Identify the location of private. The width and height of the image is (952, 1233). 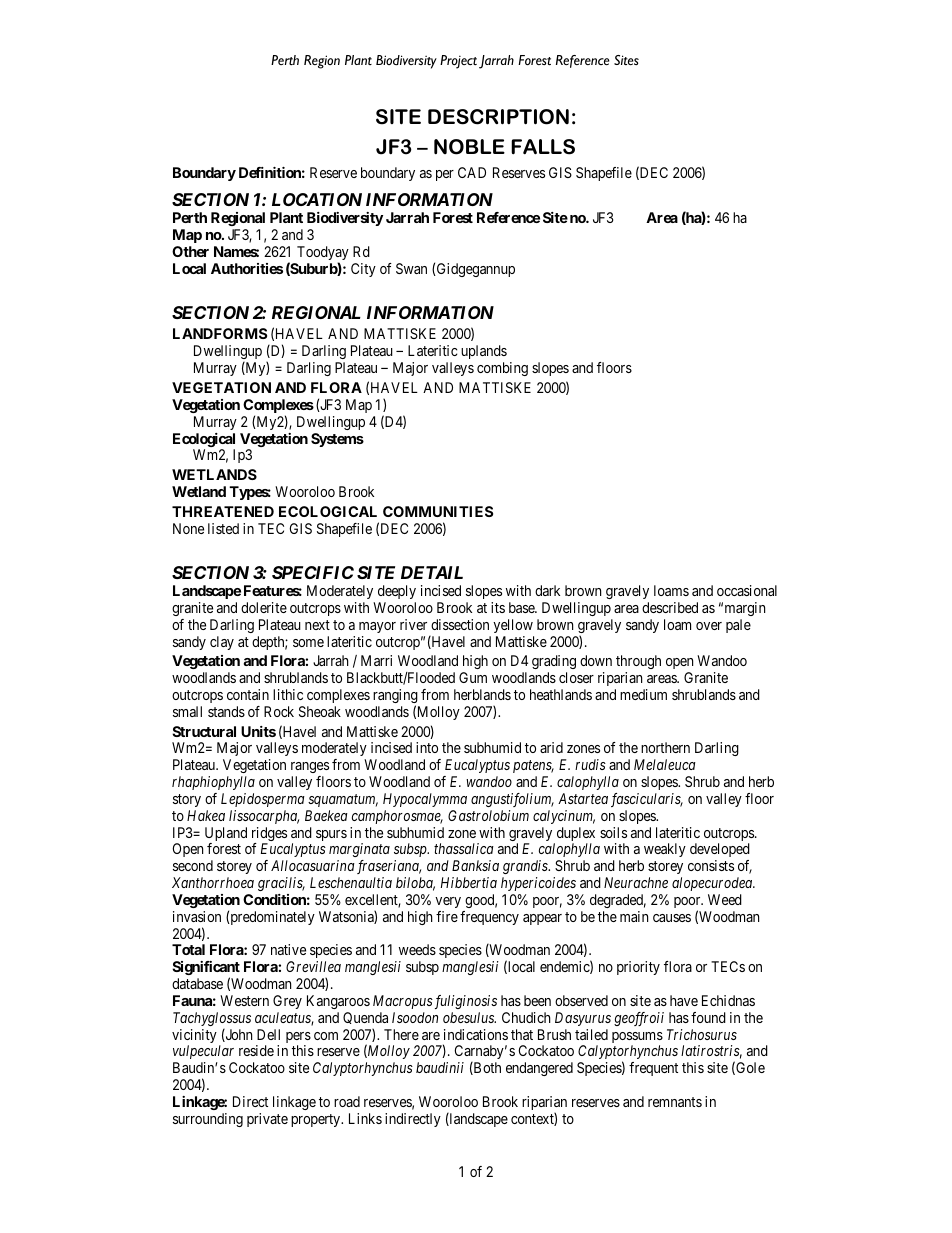
(267, 1120).
